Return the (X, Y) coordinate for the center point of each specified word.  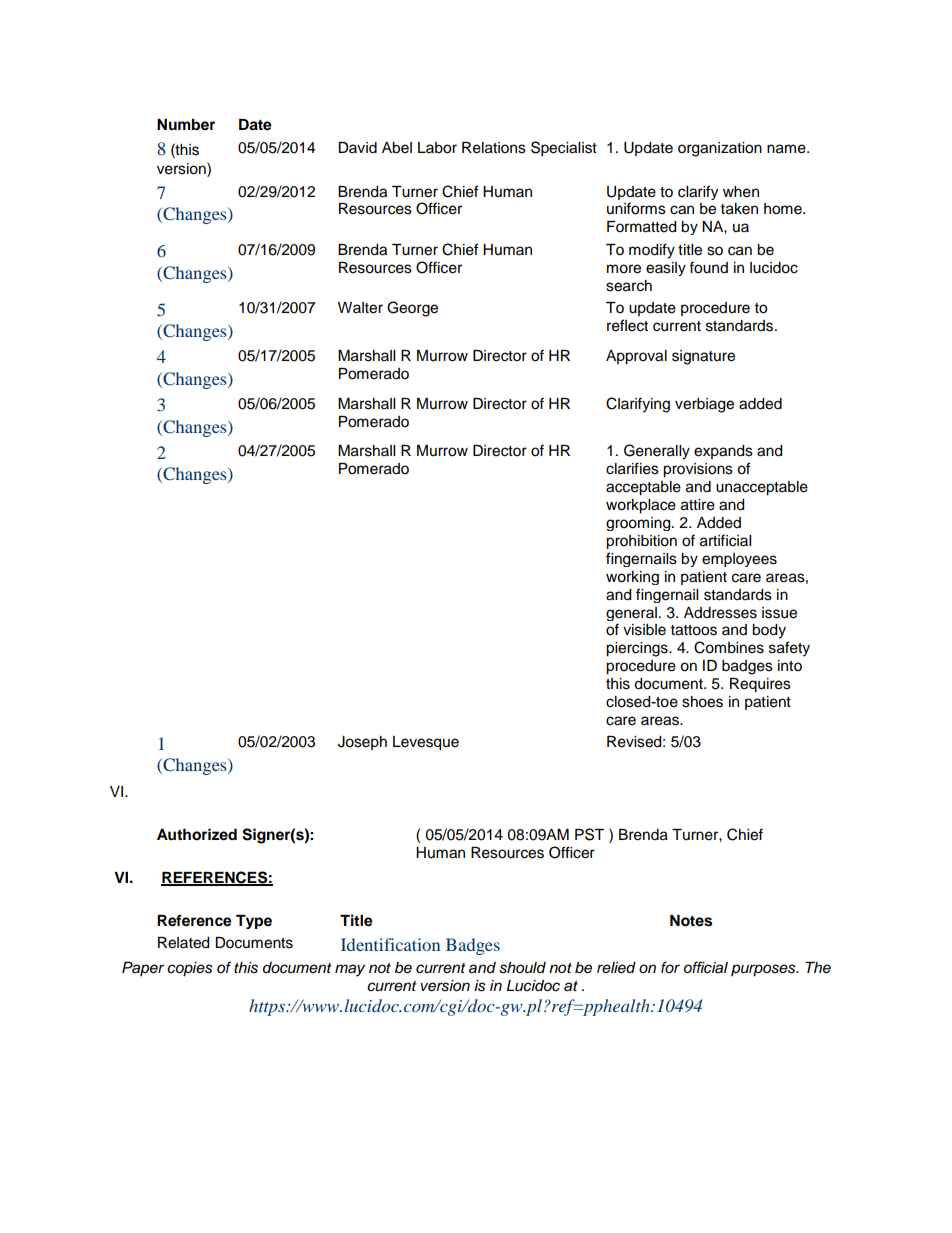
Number (186, 125)
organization (720, 149)
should (522, 968)
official (706, 967)
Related (183, 943)
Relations (494, 148)
